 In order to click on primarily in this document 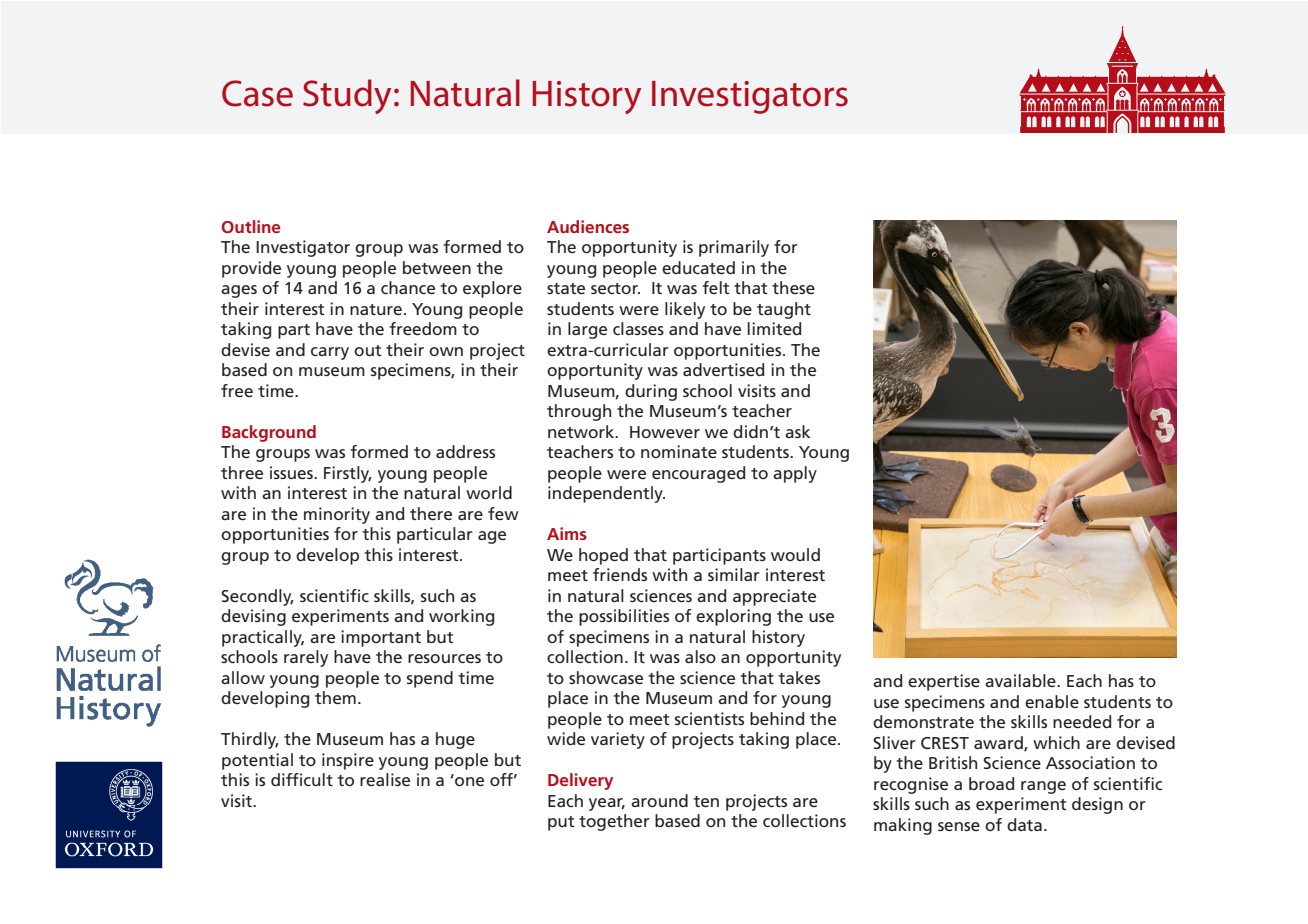, I will do `click(734, 248)`.
